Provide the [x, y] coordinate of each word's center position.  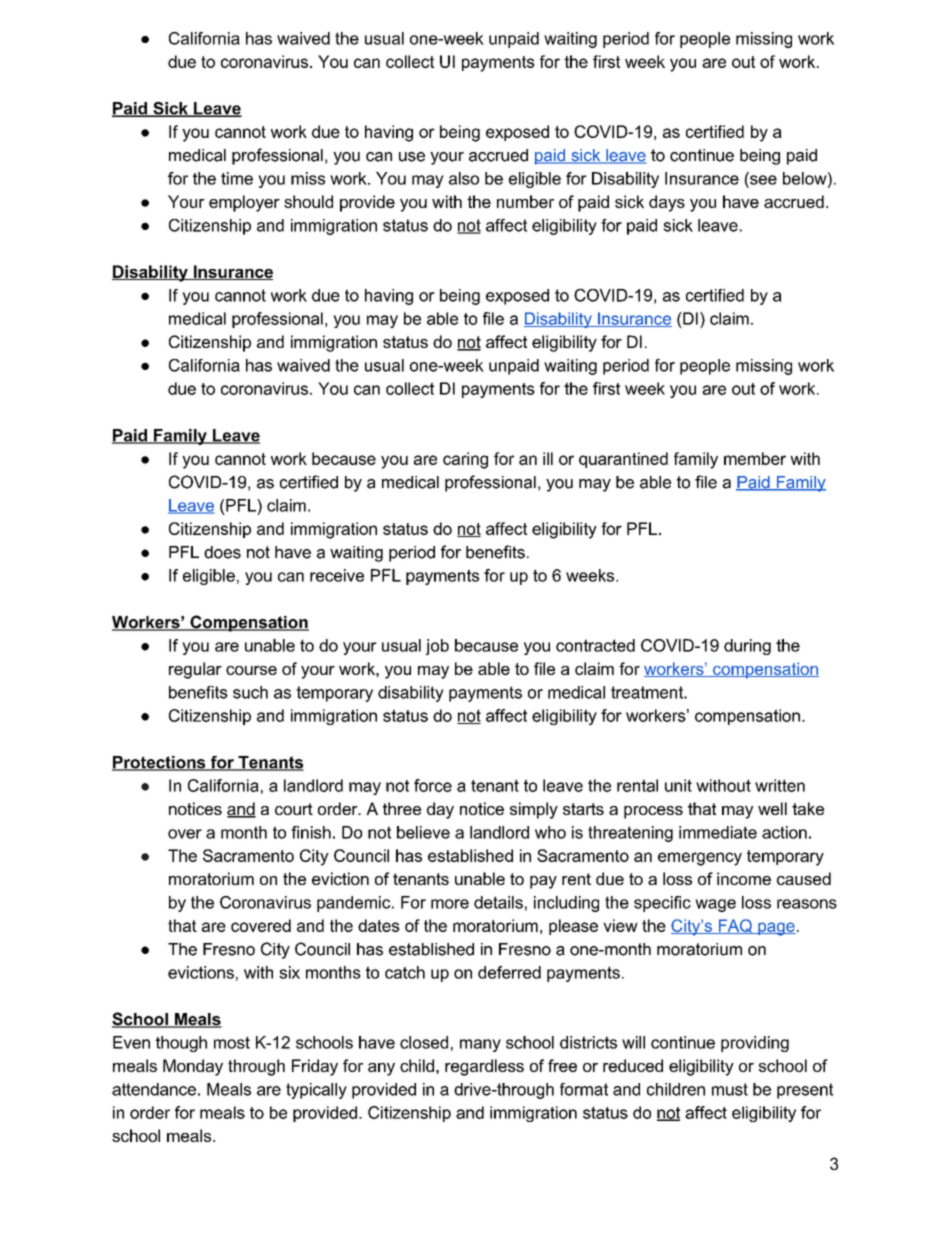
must [730, 1089]
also [464, 178]
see [762, 179]
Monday [193, 1067]
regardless [484, 1067]
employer [244, 203]
